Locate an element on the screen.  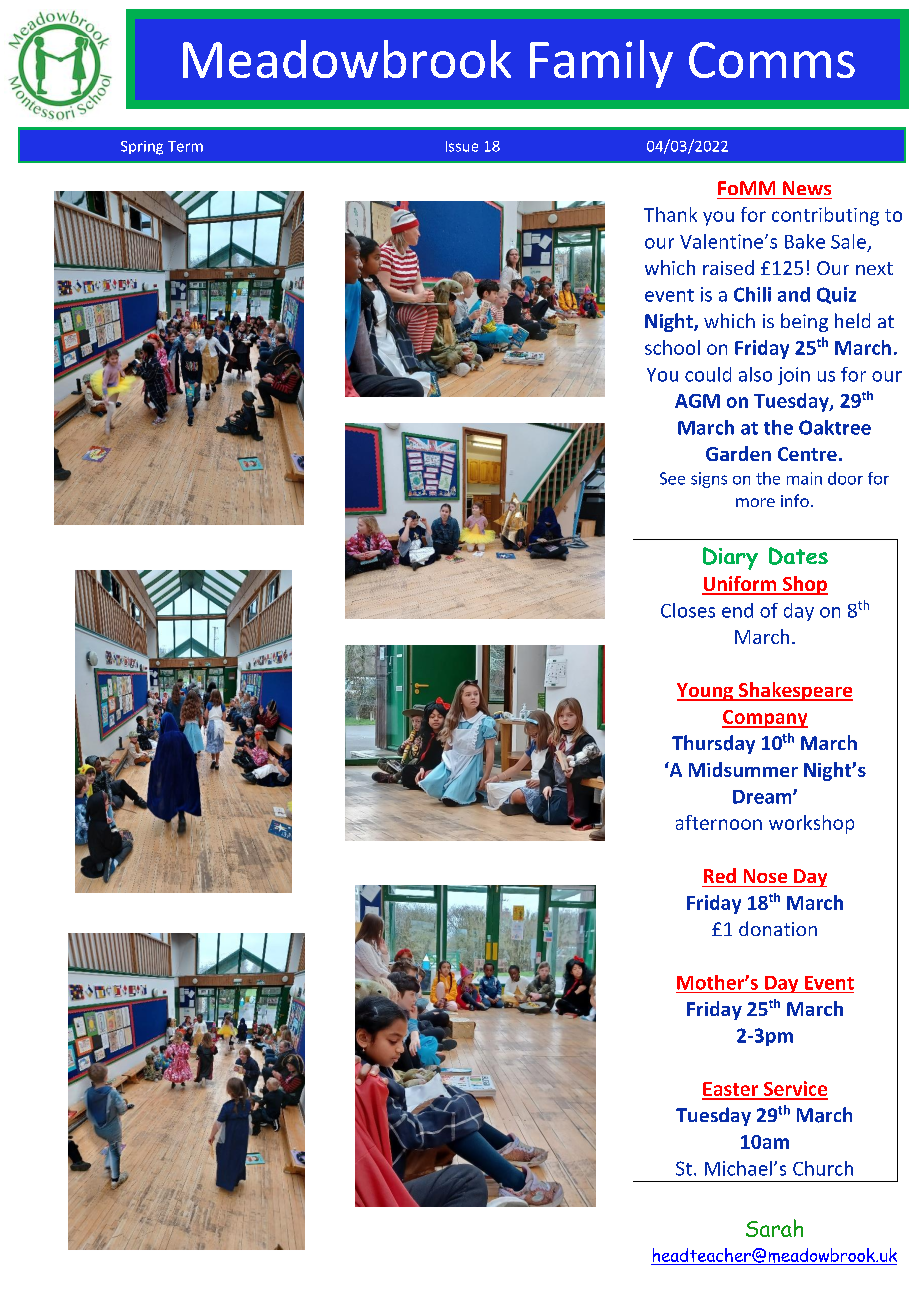
donation is located at coordinates (778, 928).
